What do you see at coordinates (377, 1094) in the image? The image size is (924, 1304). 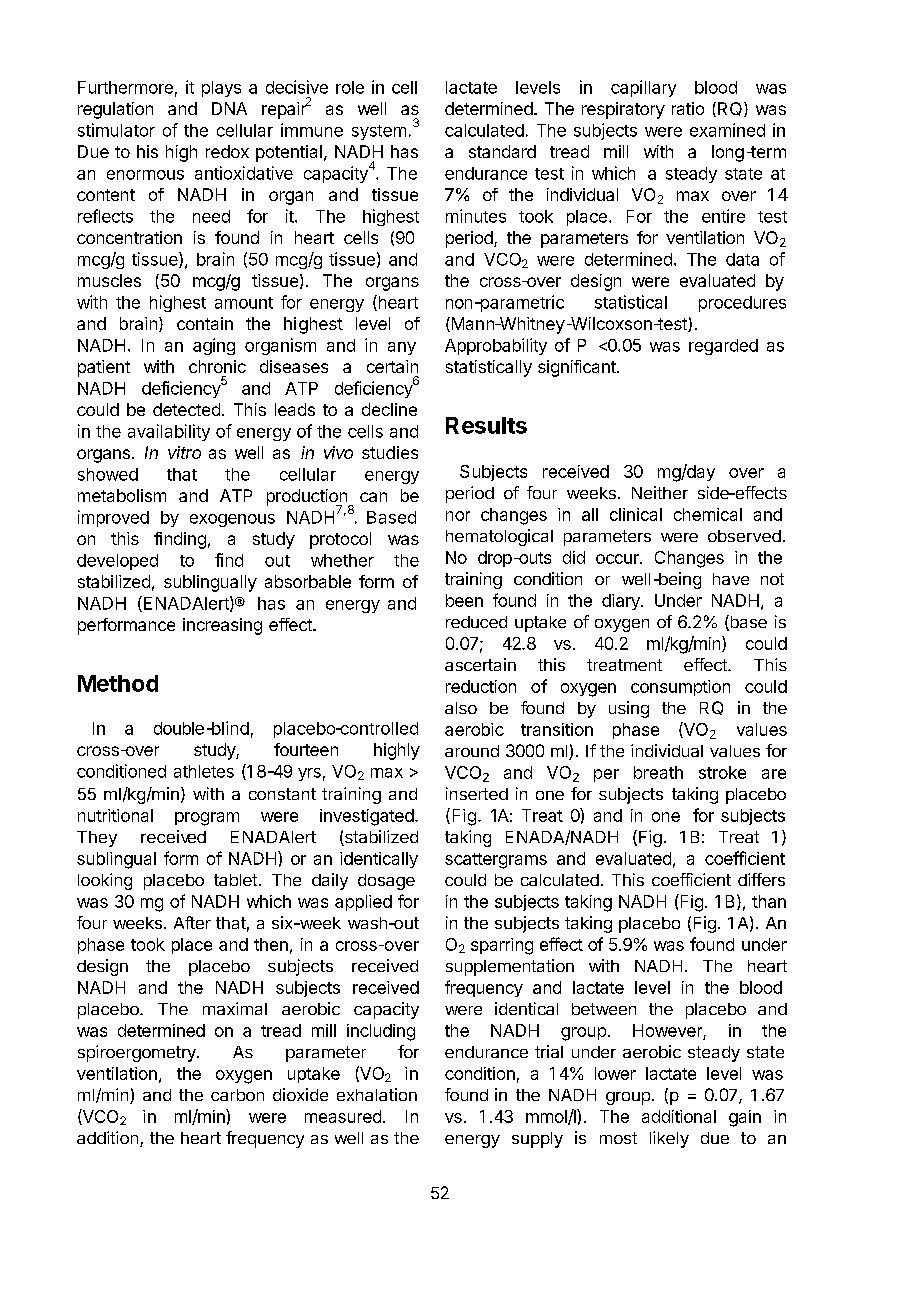 I see `exhalation` at bounding box center [377, 1094].
